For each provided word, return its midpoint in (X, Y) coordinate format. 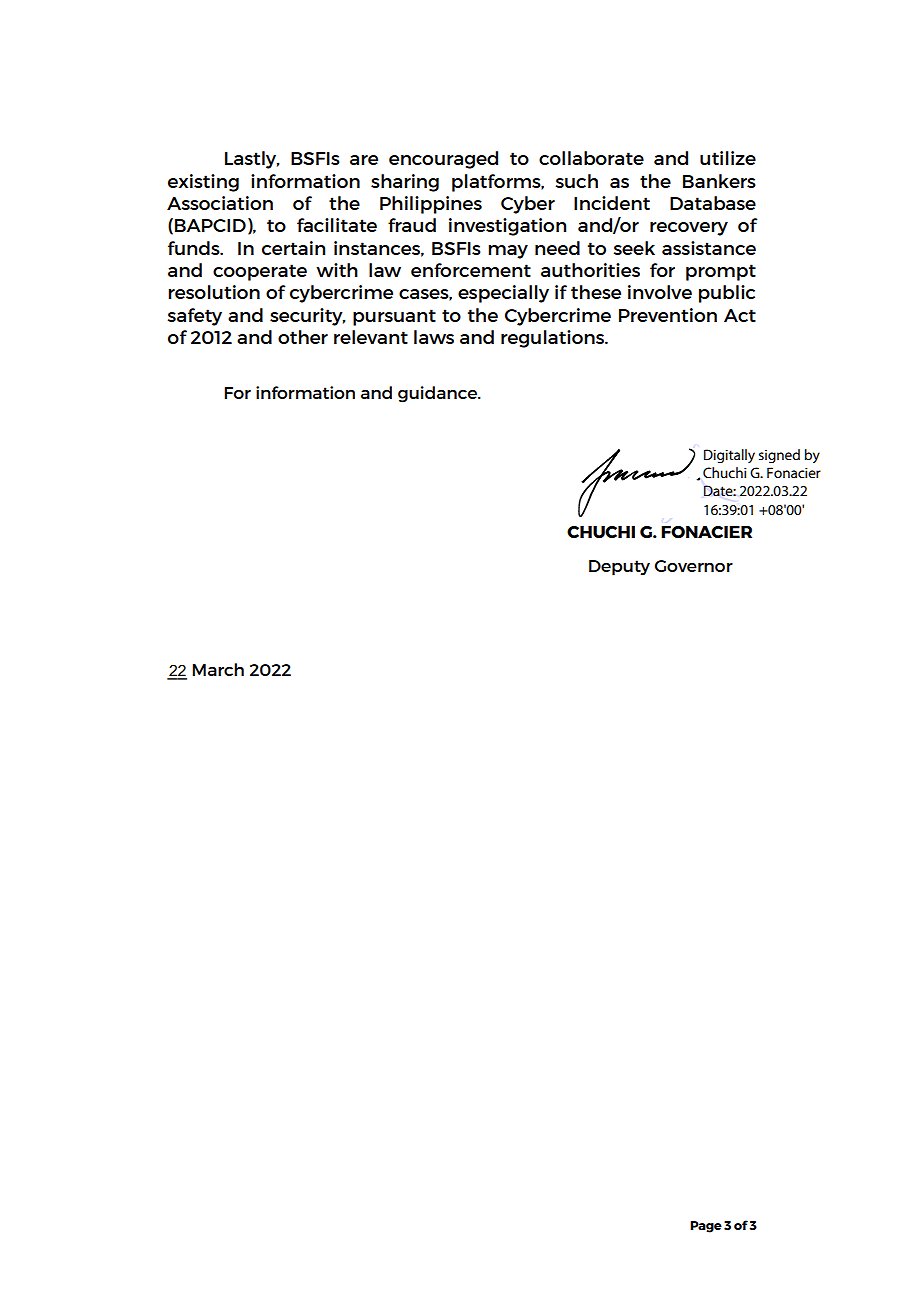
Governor (694, 566)
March (218, 669)
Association (220, 203)
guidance (438, 394)
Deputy (619, 568)
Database (713, 203)
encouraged (443, 160)
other (303, 337)
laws (434, 337)
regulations (554, 339)
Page (706, 1227)
